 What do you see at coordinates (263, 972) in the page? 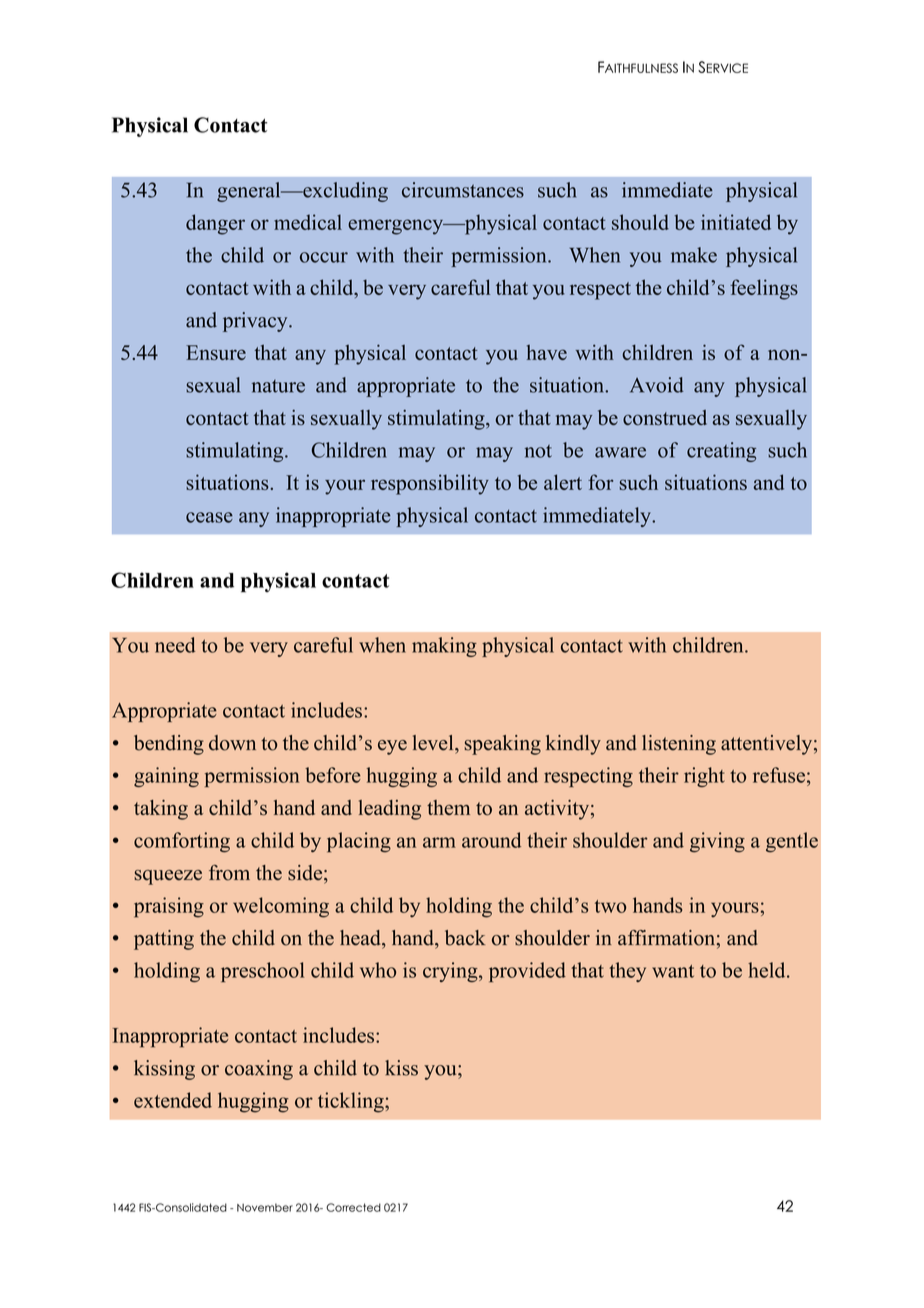
I see `preschool` at bounding box center [263, 972].
